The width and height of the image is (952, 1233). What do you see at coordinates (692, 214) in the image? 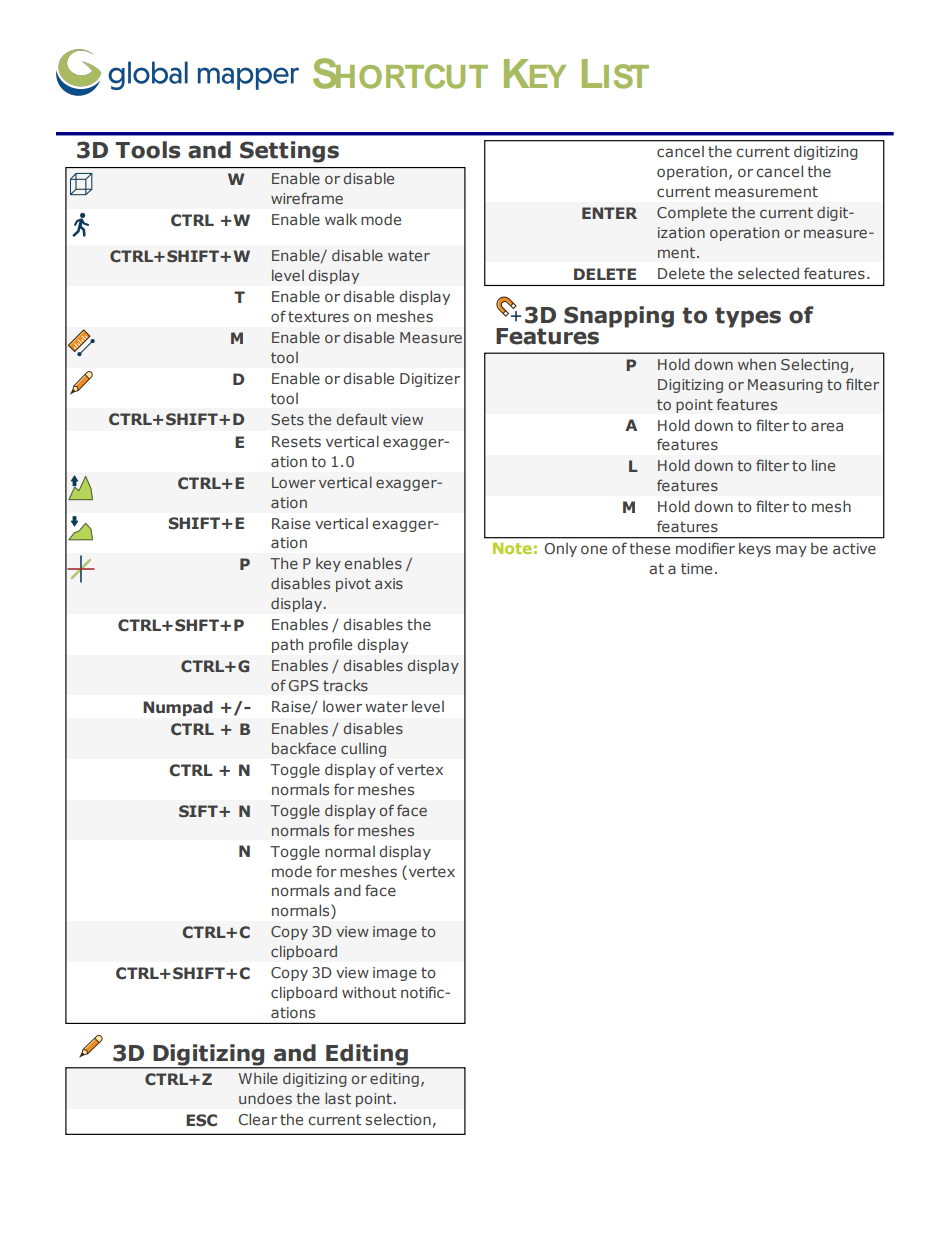
I see `Complete` at bounding box center [692, 214].
